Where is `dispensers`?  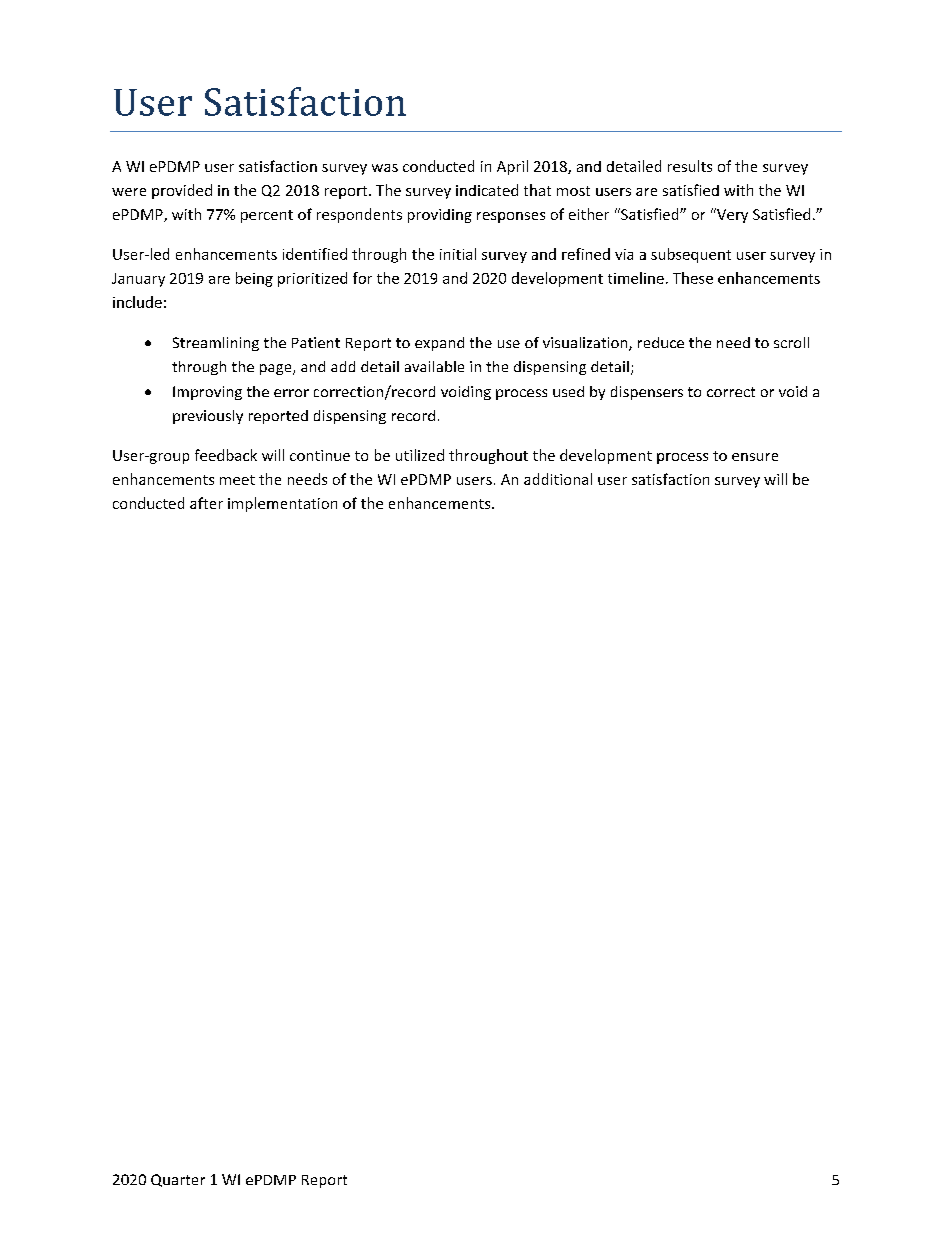
dispensers is located at coordinates (647, 393).
